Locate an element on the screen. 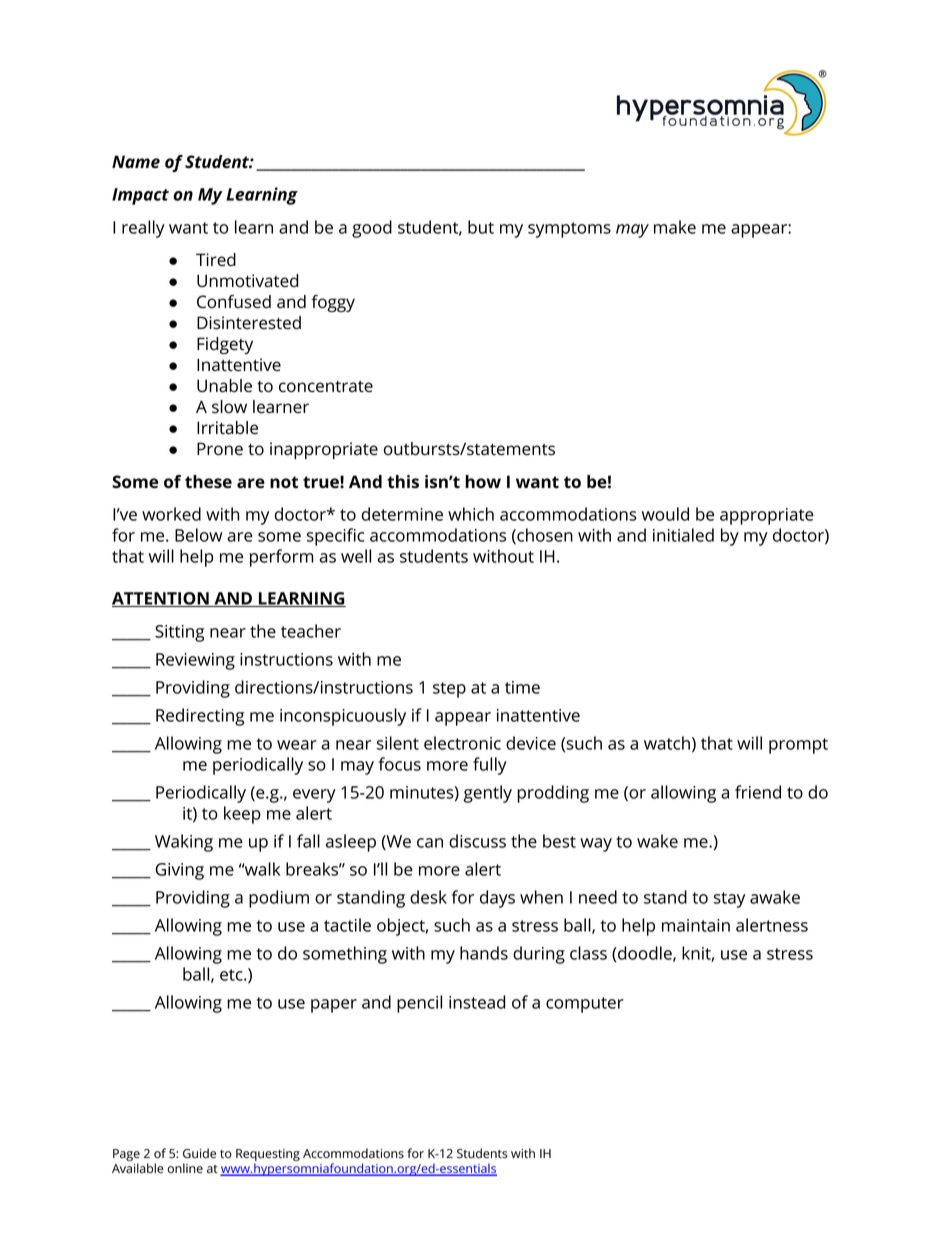  these is located at coordinates (208, 481).
